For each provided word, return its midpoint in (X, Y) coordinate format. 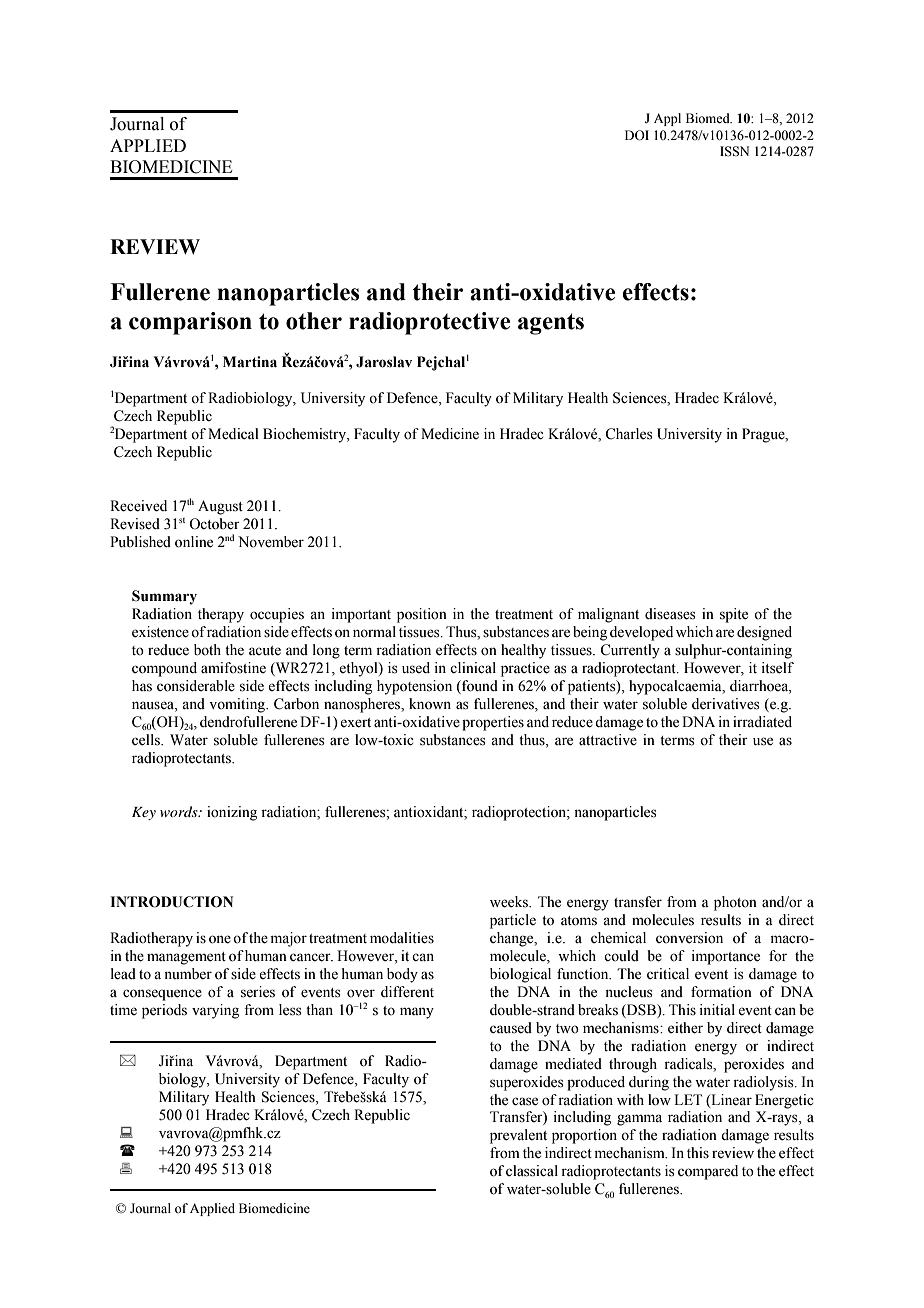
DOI (637, 135)
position (422, 615)
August (220, 507)
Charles (629, 434)
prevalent (518, 1136)
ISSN (734, 151)
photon (735, 903)
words (180, 811)
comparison (190, 323)
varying (215, 1011)
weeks (510, 902)
